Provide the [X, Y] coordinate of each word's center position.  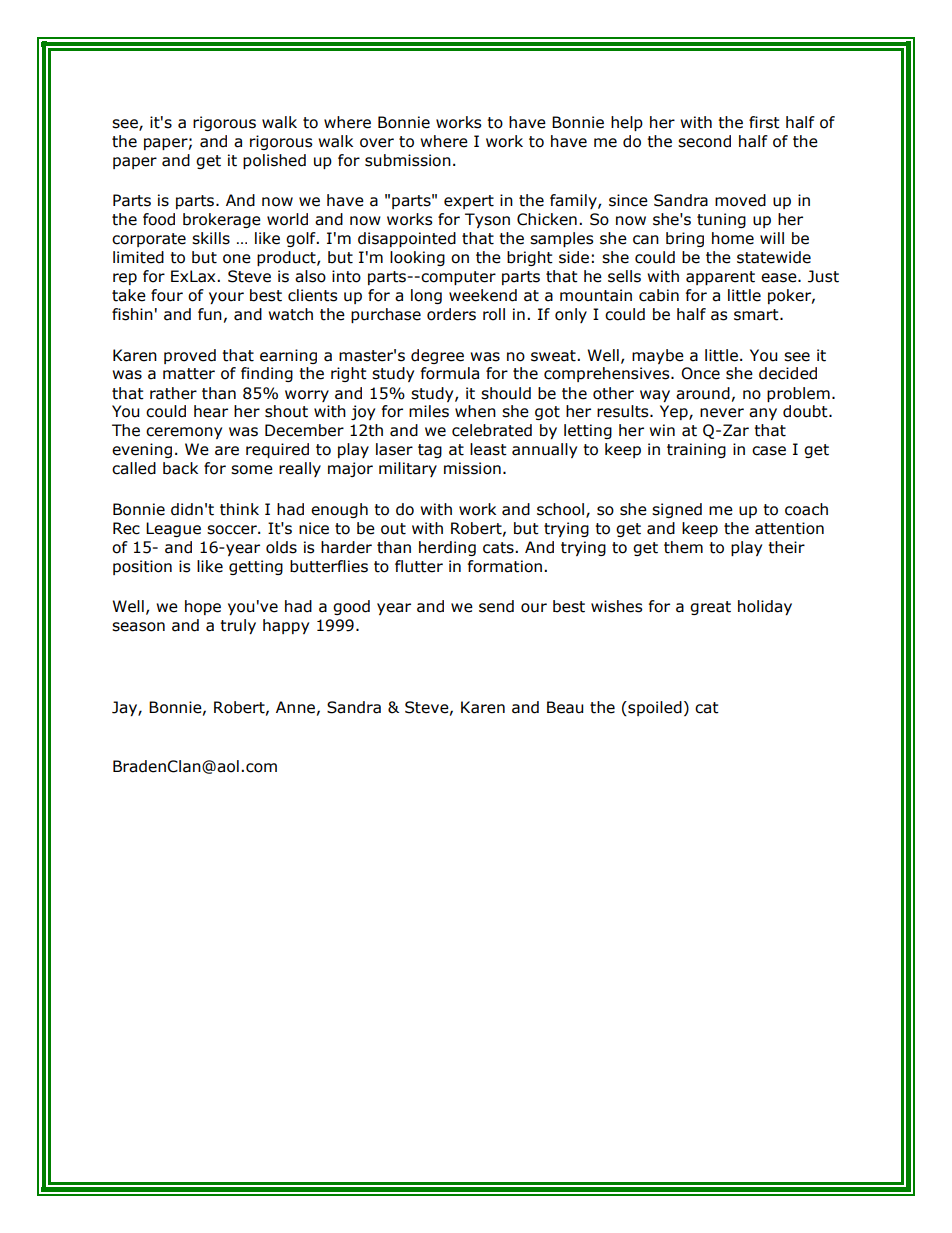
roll [494, 314]
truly [238, 626]
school [562, 510]
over [377, 143]
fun [210, 314]
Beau [565, 707]
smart [757, 315]
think [239, 509]
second [704, 141]
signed [677, 510]
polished [274, 161]
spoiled [654, 708]
